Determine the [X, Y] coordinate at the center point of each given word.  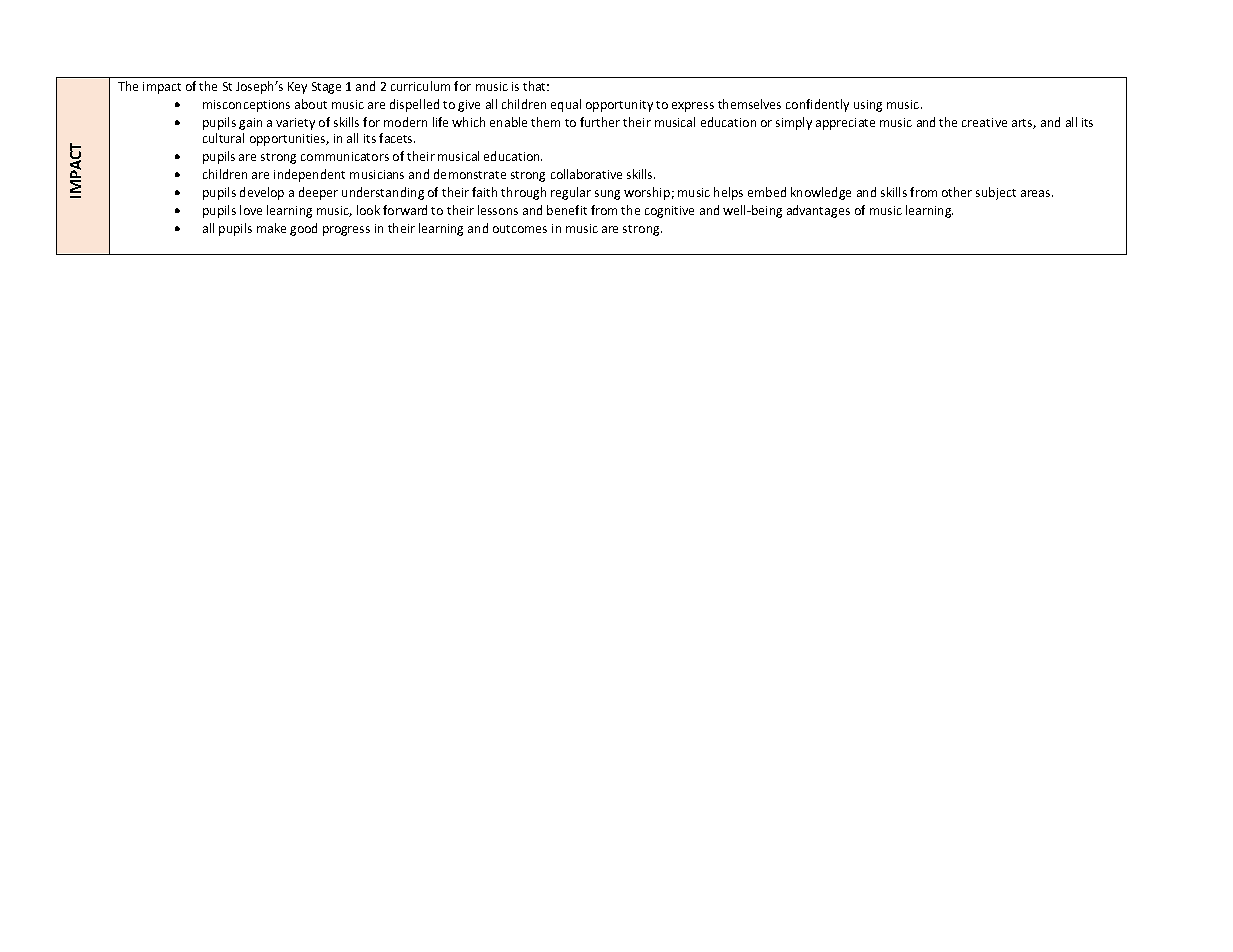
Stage [326, 88]
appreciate [845, 124]
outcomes [520, 229]
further [600, 122]
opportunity [619, 106]
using [868, 106]
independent [309, 175]
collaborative [586, 174]
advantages [818, 211]
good [303, 229]
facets [397, 138]
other [957, 192]
